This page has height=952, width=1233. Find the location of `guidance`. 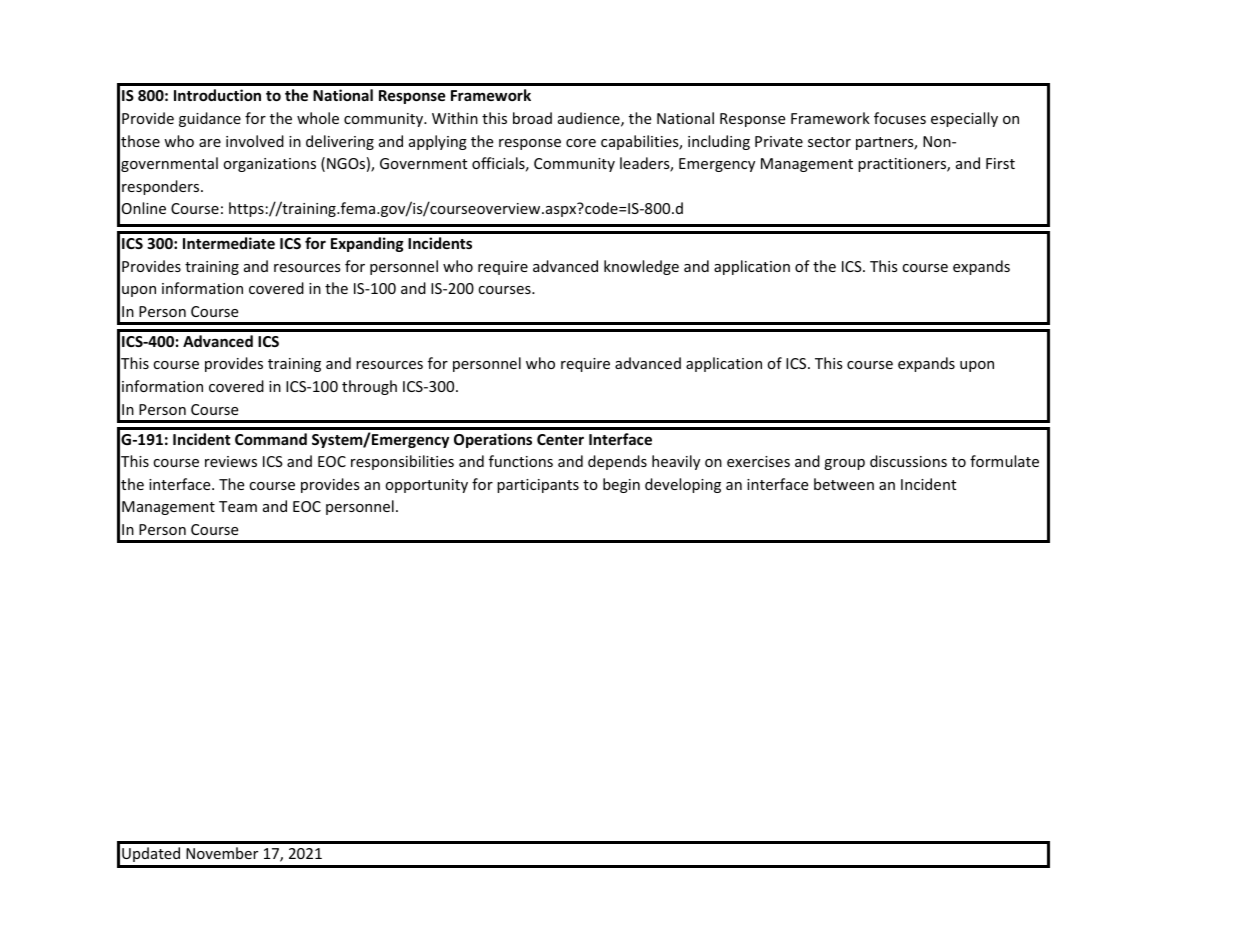

guidance is located at coordinates (210, 119).
